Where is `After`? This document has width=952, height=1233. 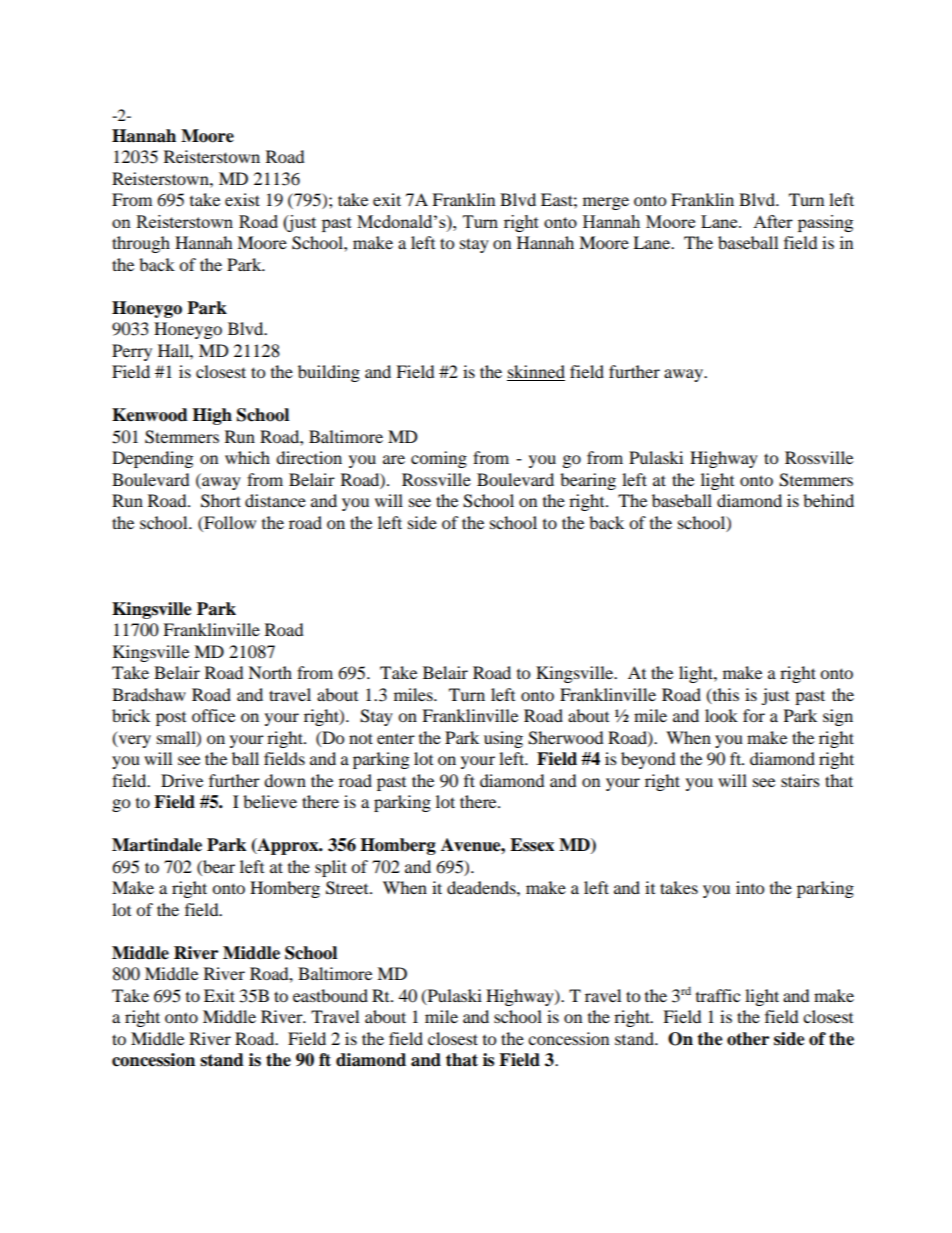 After is located at coordinates (773, 221).
